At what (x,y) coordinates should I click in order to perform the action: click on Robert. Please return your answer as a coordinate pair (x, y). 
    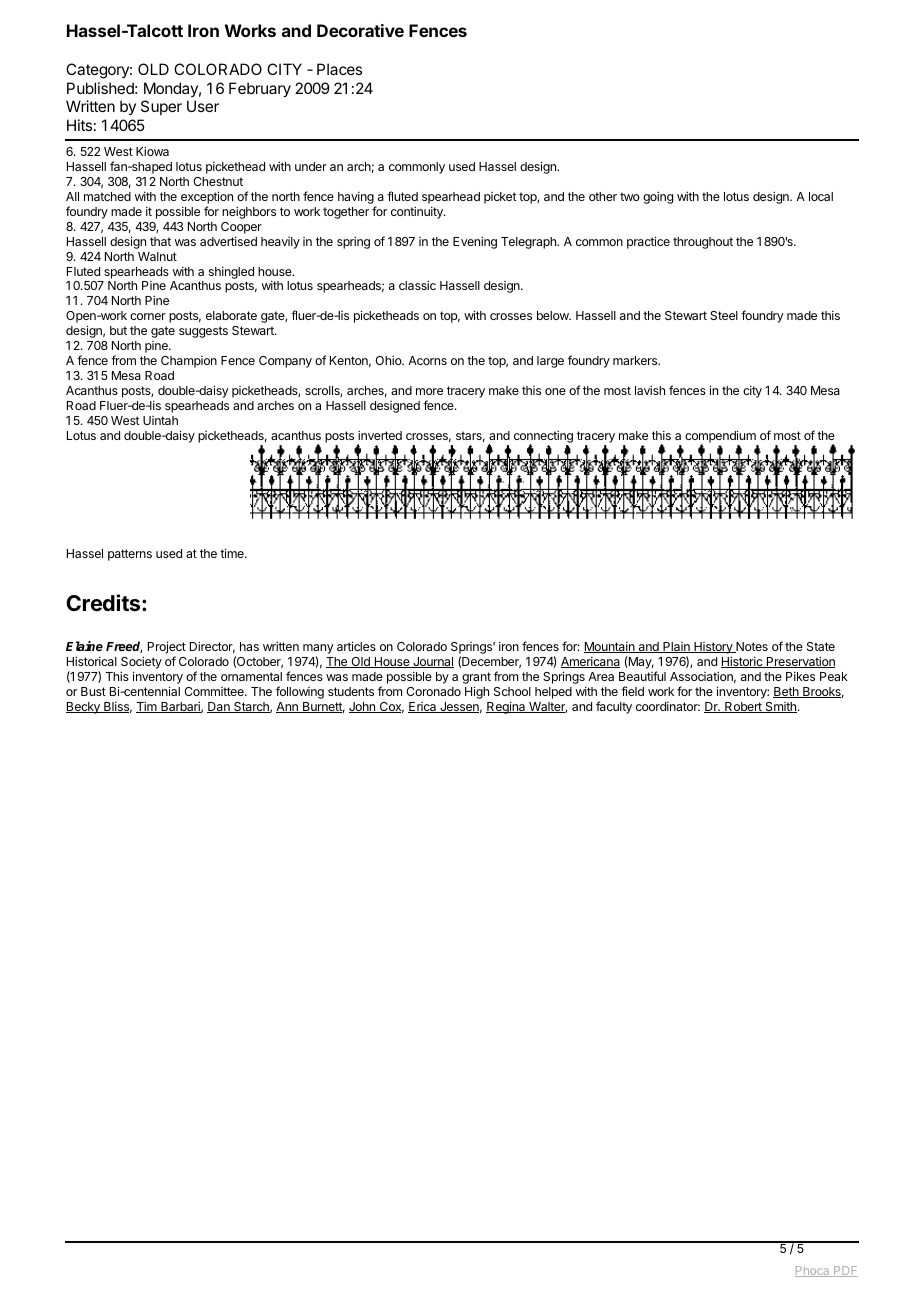
    Looking at the image, I should click on (743, 707).
